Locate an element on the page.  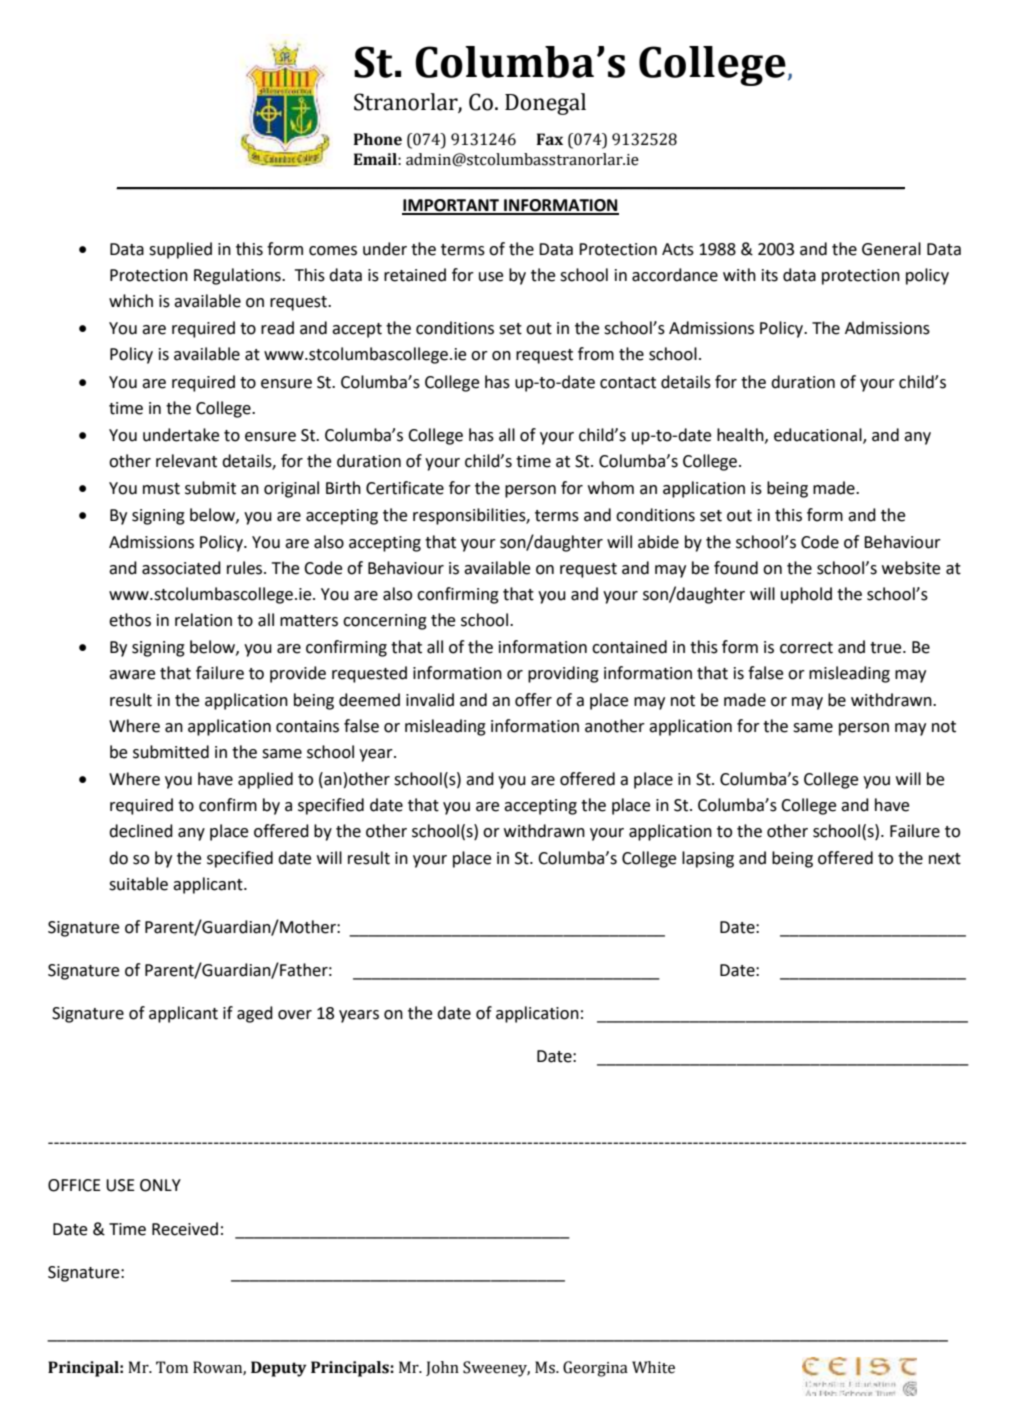
relation is located at coordinates (203, 620).
